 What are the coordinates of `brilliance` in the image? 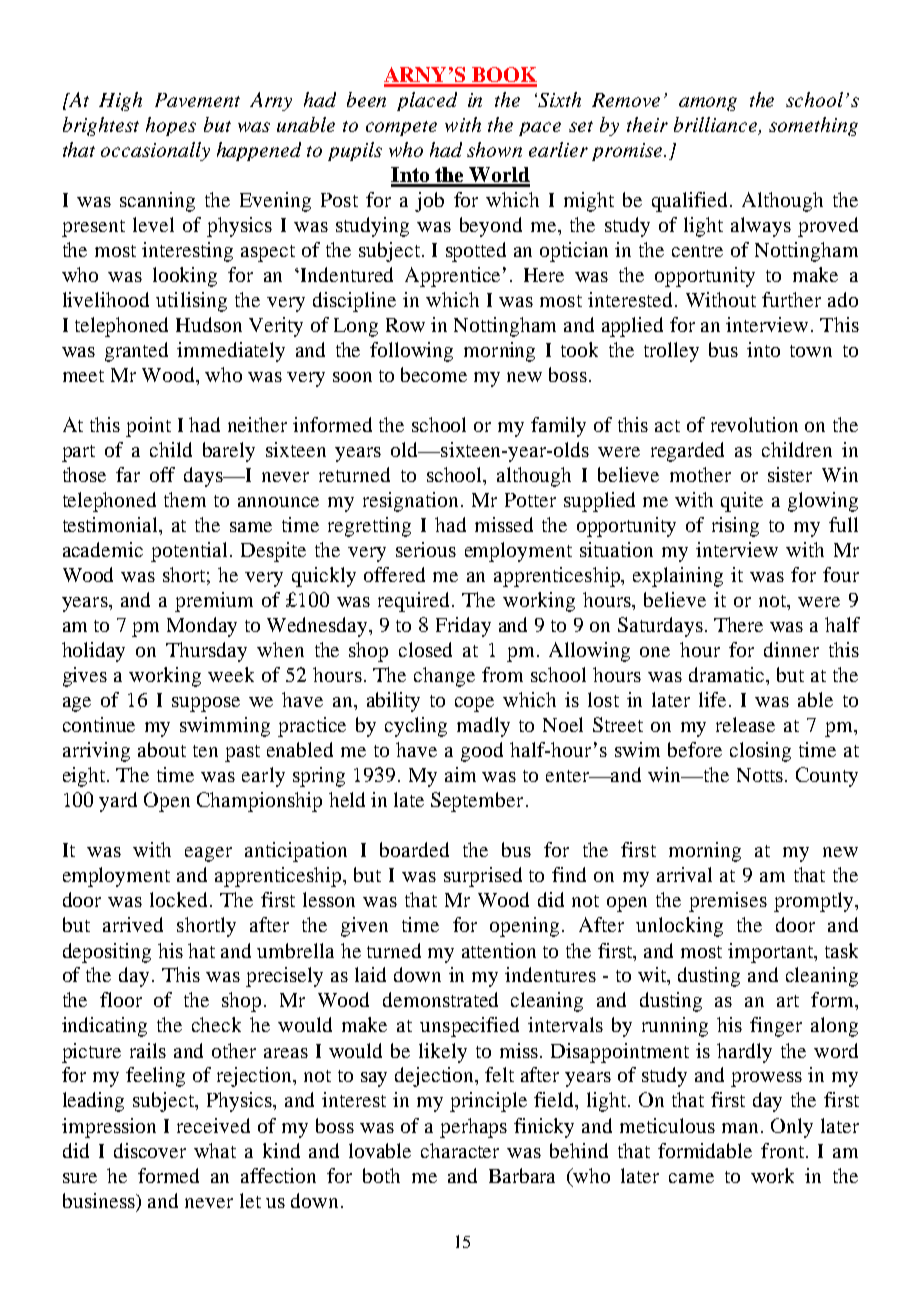 It's located at (717, 126).
